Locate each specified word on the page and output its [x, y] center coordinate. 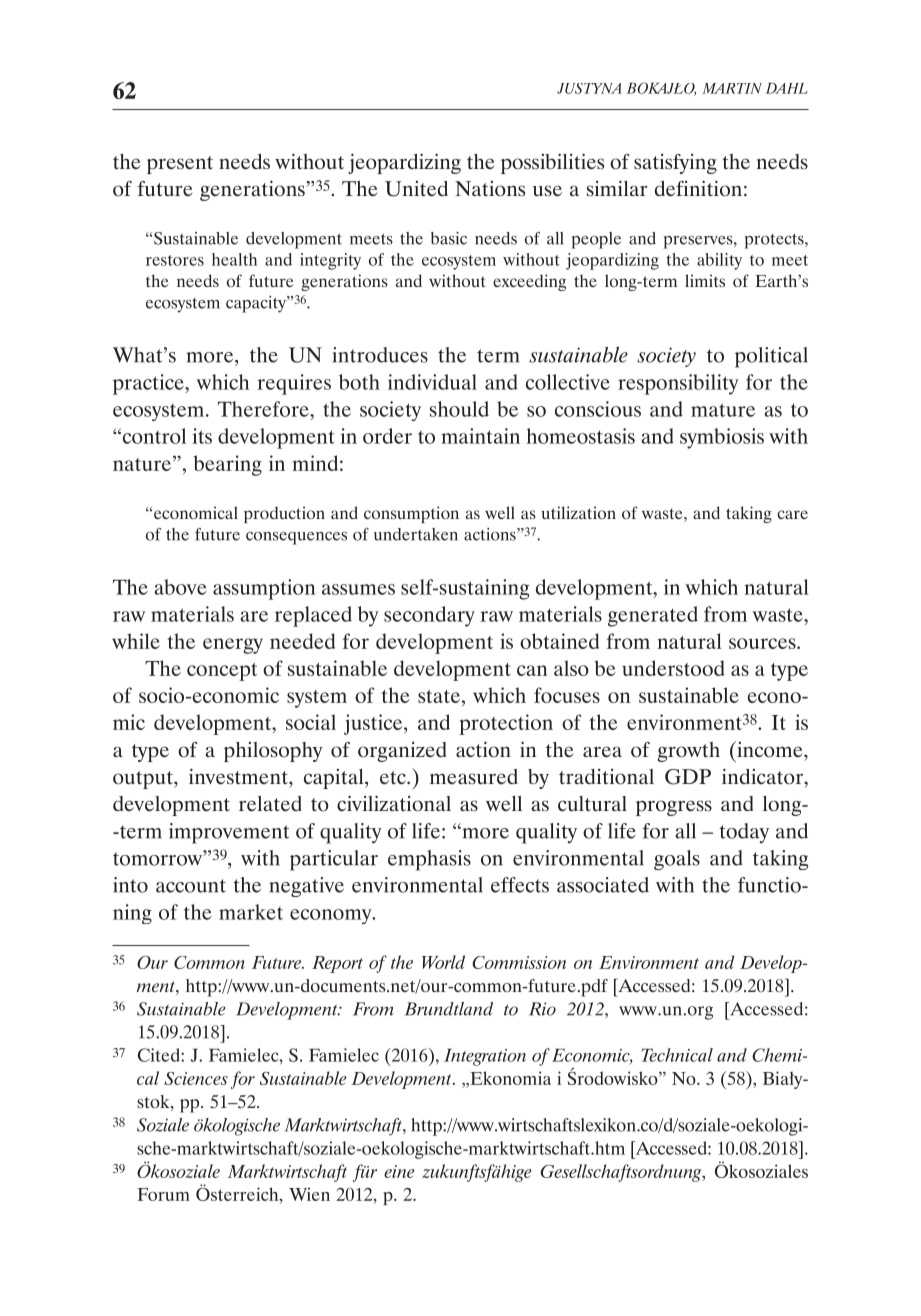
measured [474, 776]
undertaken [416, 534]
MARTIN [732, 88]
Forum [163, 1194]
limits [705, 280]
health [234, 259]
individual [432, 382]
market [251, 912]
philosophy [273, 752]
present [180, 165]
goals [677, 860]
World [443, 962]
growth [688, 752]
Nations [490, 189]
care [792, 514]
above [180, 587]
